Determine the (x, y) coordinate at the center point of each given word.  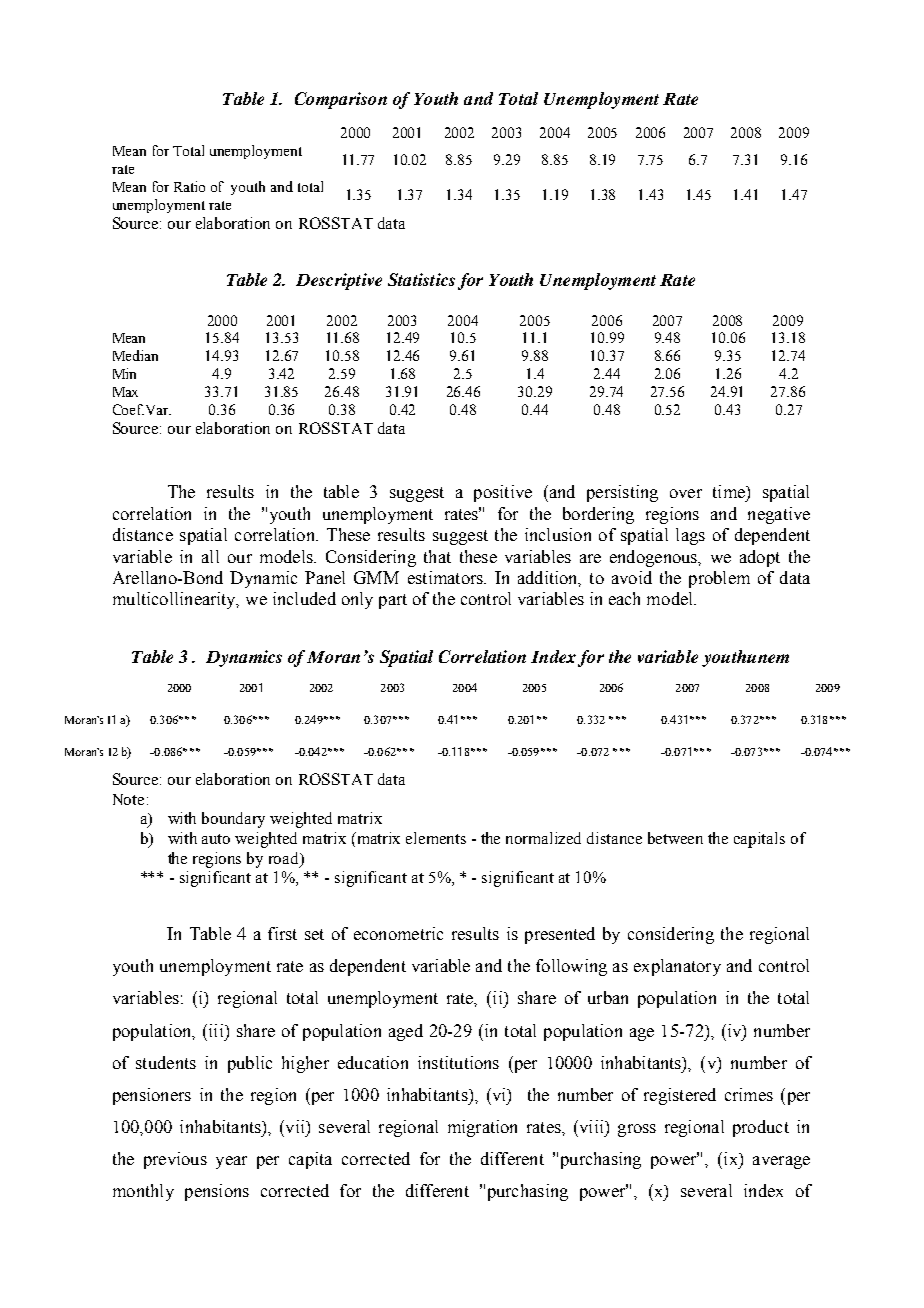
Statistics (421, 279)
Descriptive (339, 281)
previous (175, 1160)
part (393, 601)
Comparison (341, 100)
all (210, 556)
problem (719, 579)
